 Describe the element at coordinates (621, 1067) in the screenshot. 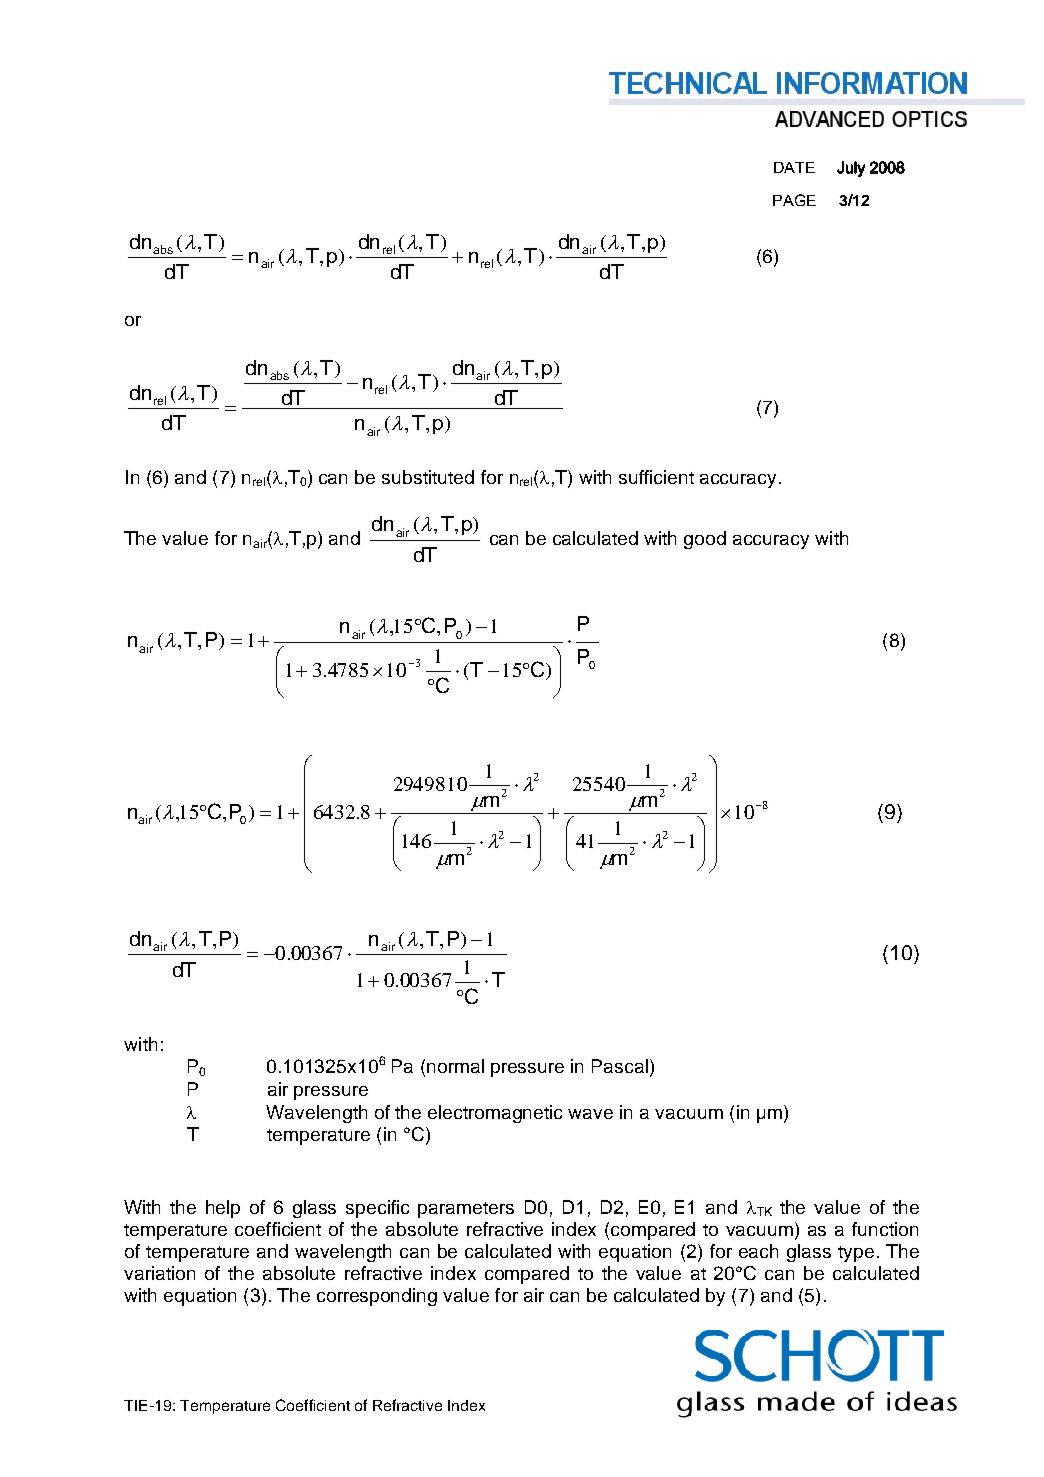

I see `Pascal` at that location.
